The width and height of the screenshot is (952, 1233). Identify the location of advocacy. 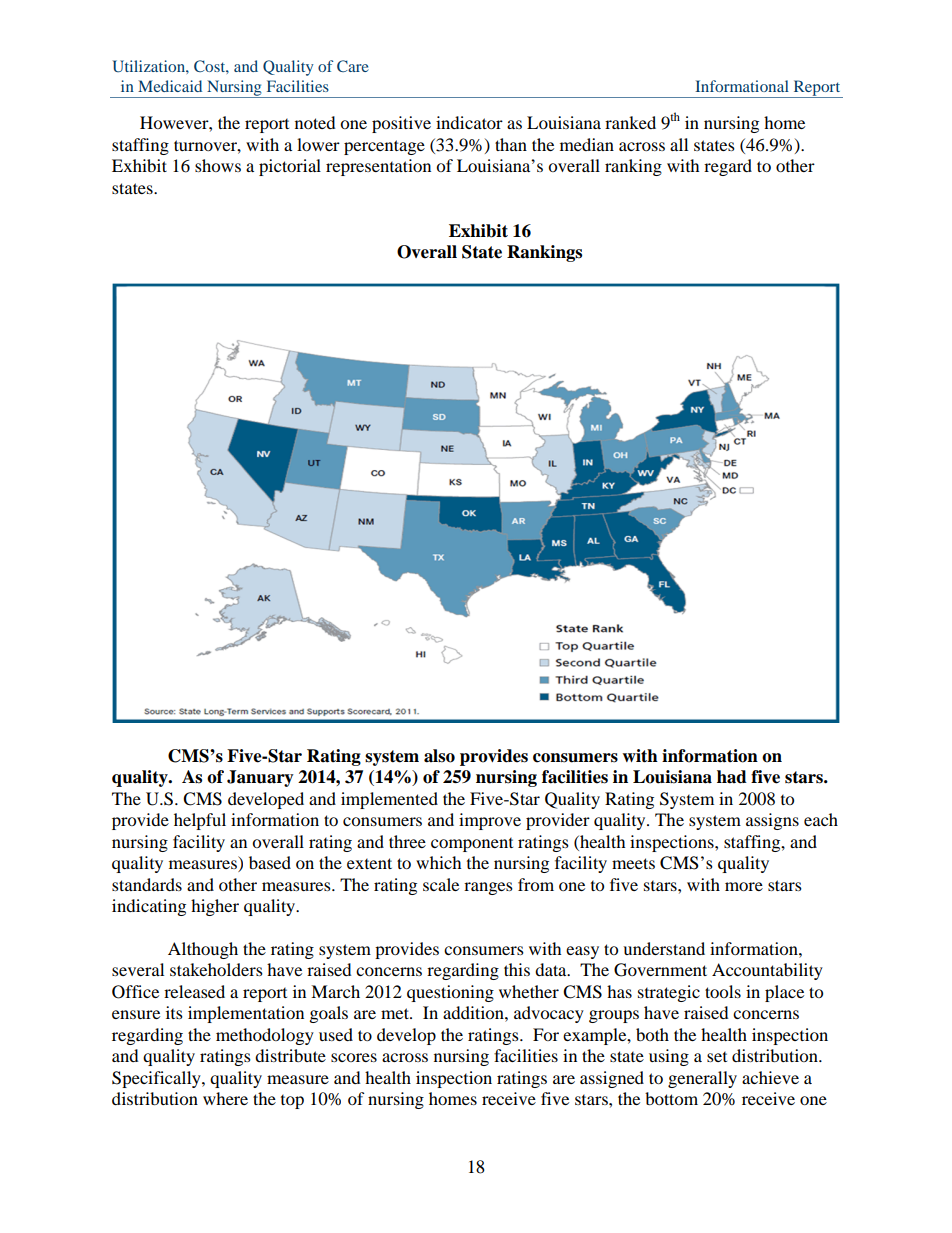
(549, 1014).
